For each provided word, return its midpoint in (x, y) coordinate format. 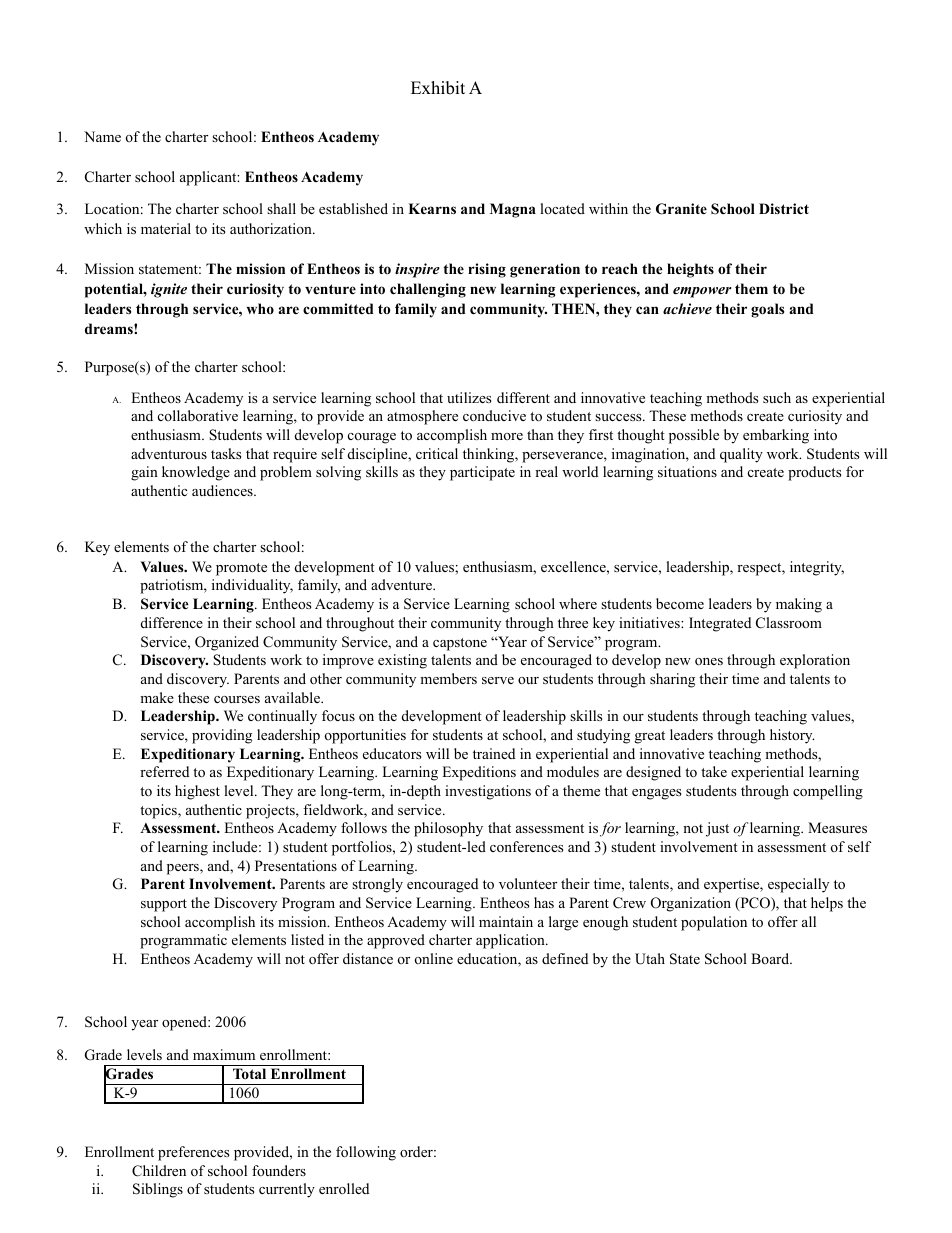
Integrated (720, 624)
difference (172, 622)
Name (102, 136)
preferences (193, 1153)
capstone (460, 644)
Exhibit (438, 88)
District (784, 208)
